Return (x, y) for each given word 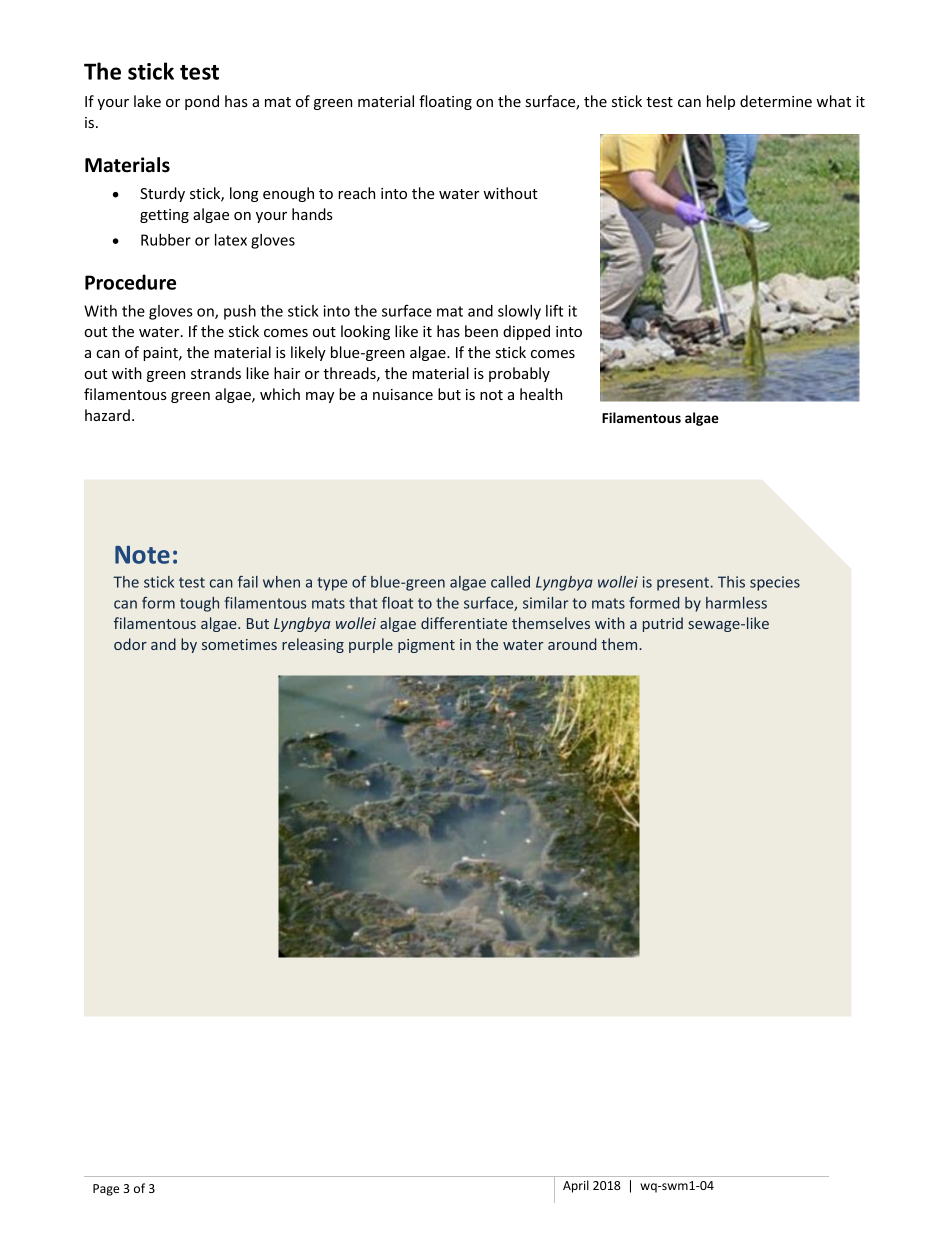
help (721, 102)
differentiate (464, 623)
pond (202, 102)
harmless (736, 603)
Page (106, 1190)
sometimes (239, 644)
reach (356, 193)
